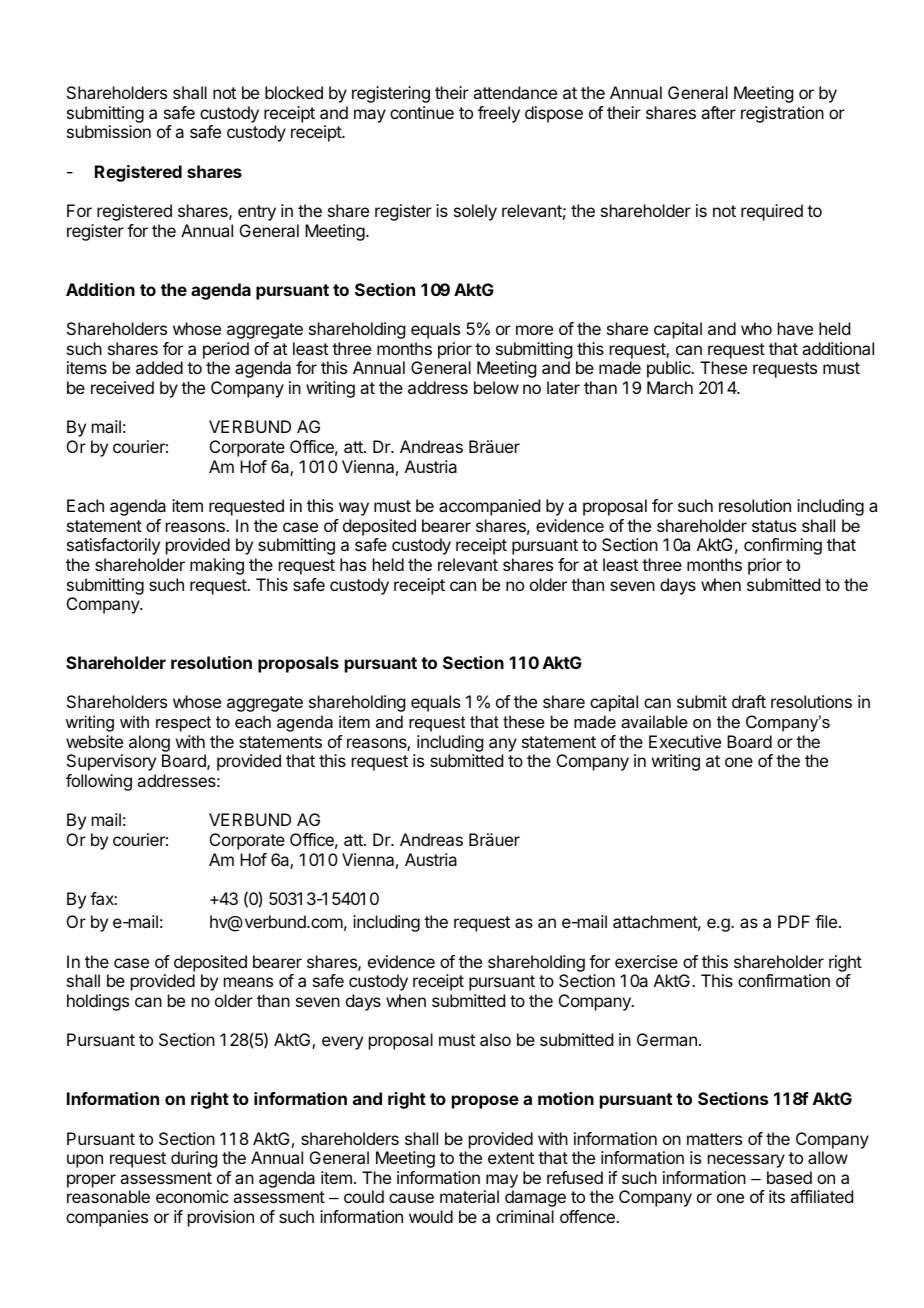 The width and height of the document is (924, 1308). Describe the element at coordinates (746, 1161) in the document. I see `necessary` at that location.
